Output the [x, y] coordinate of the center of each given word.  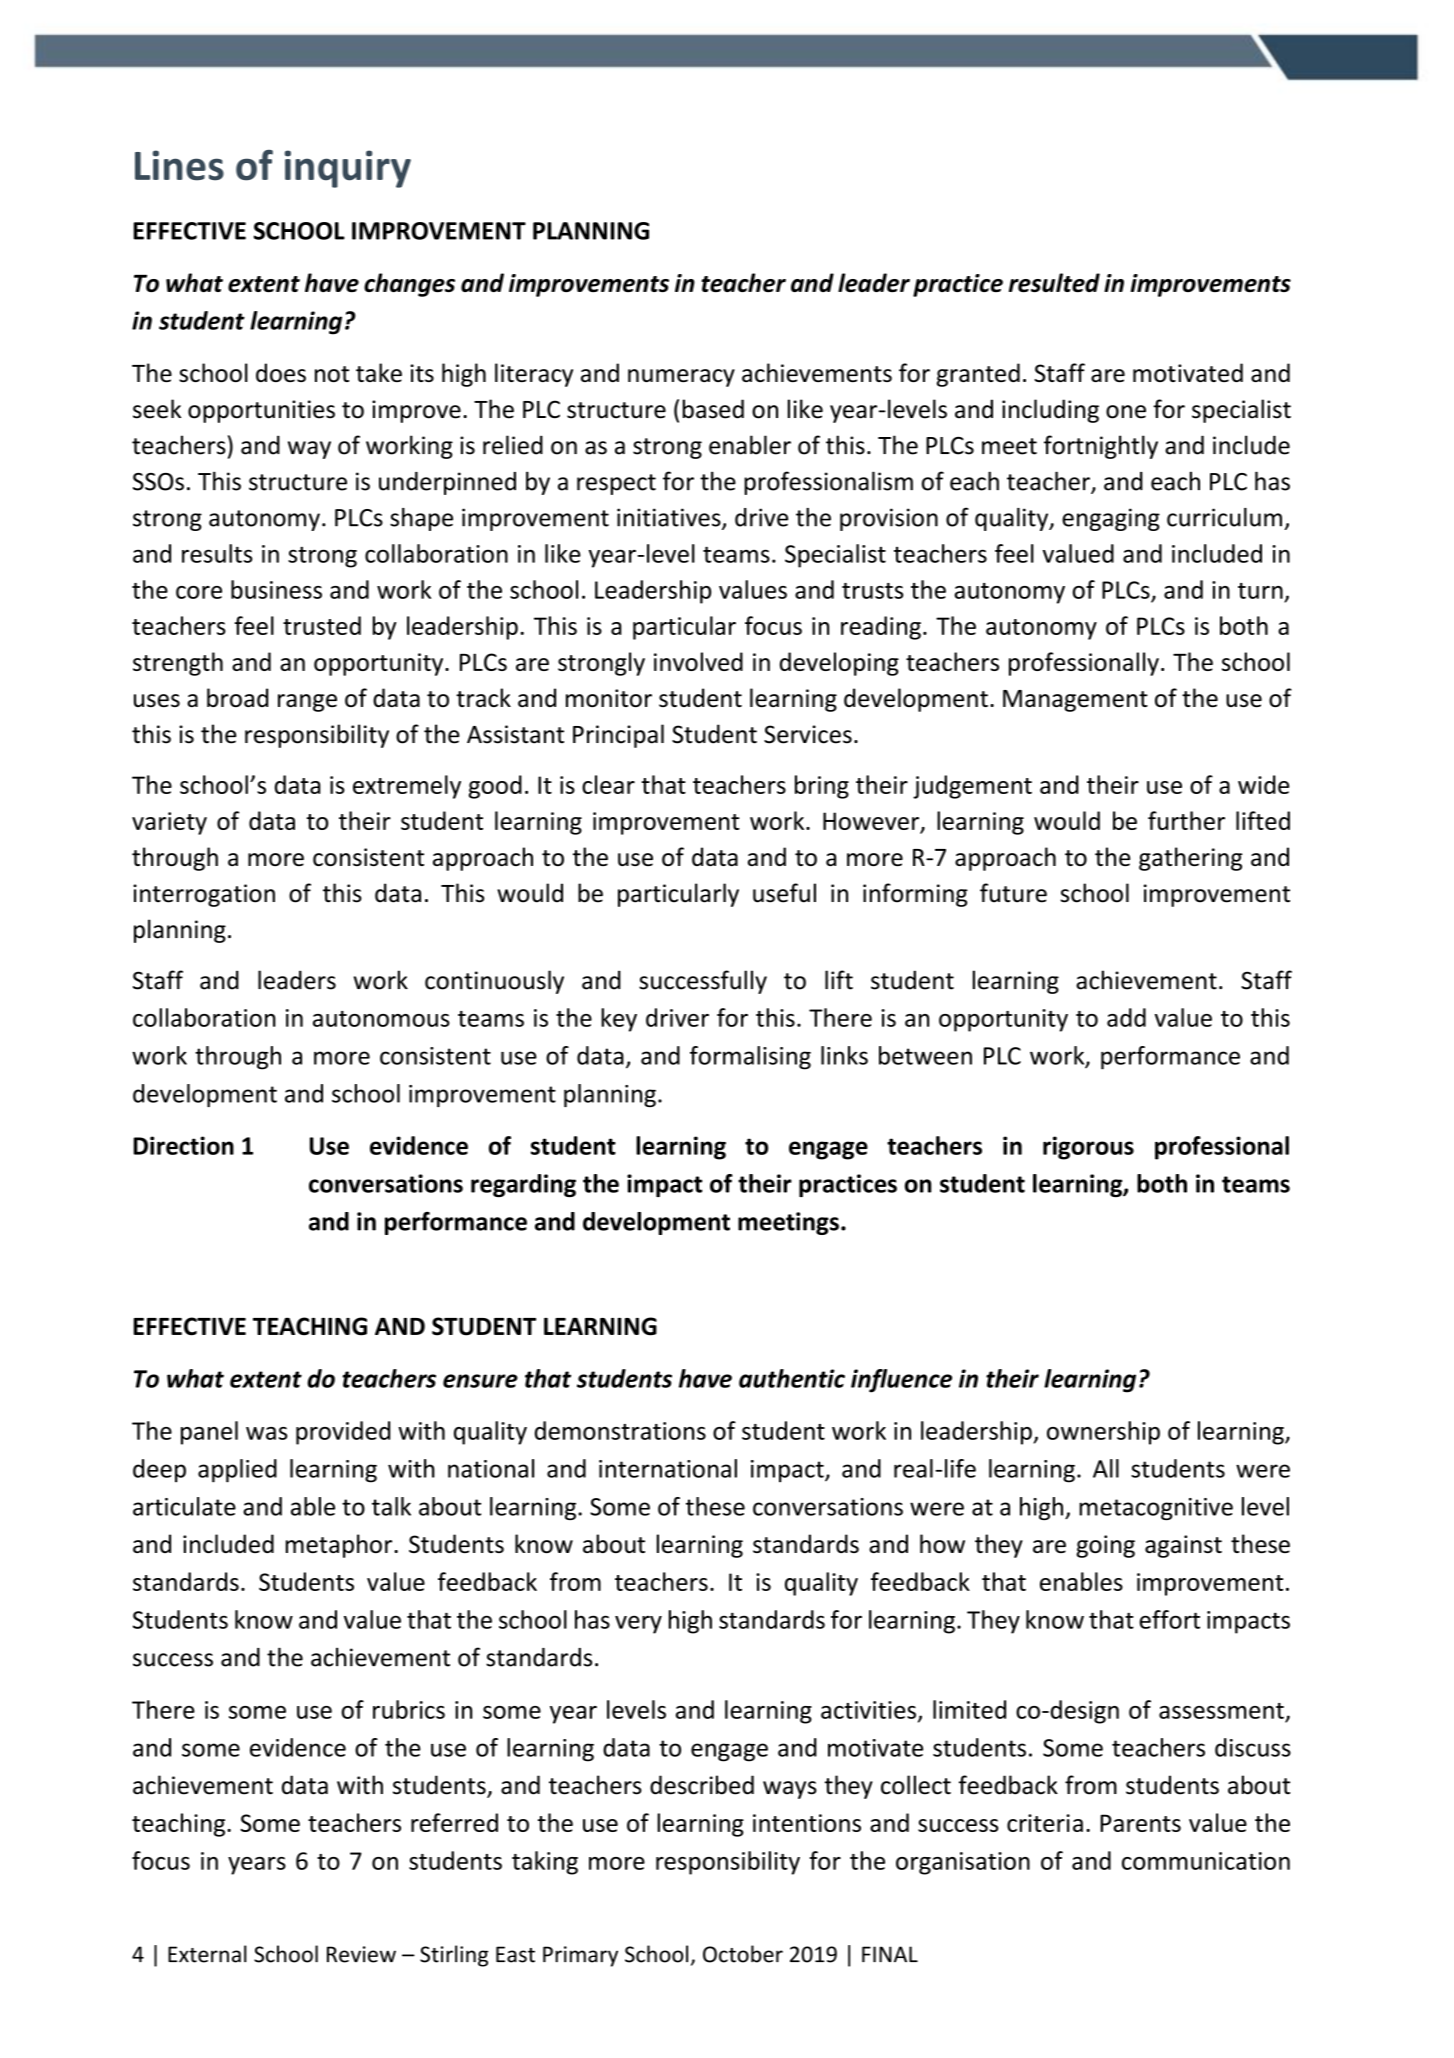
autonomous [381, 1019]
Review [361, 1954]
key [619, 1020]
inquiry [348, 169]
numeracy [681, 378]
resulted [1054, 282]
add [1126, 1017]
